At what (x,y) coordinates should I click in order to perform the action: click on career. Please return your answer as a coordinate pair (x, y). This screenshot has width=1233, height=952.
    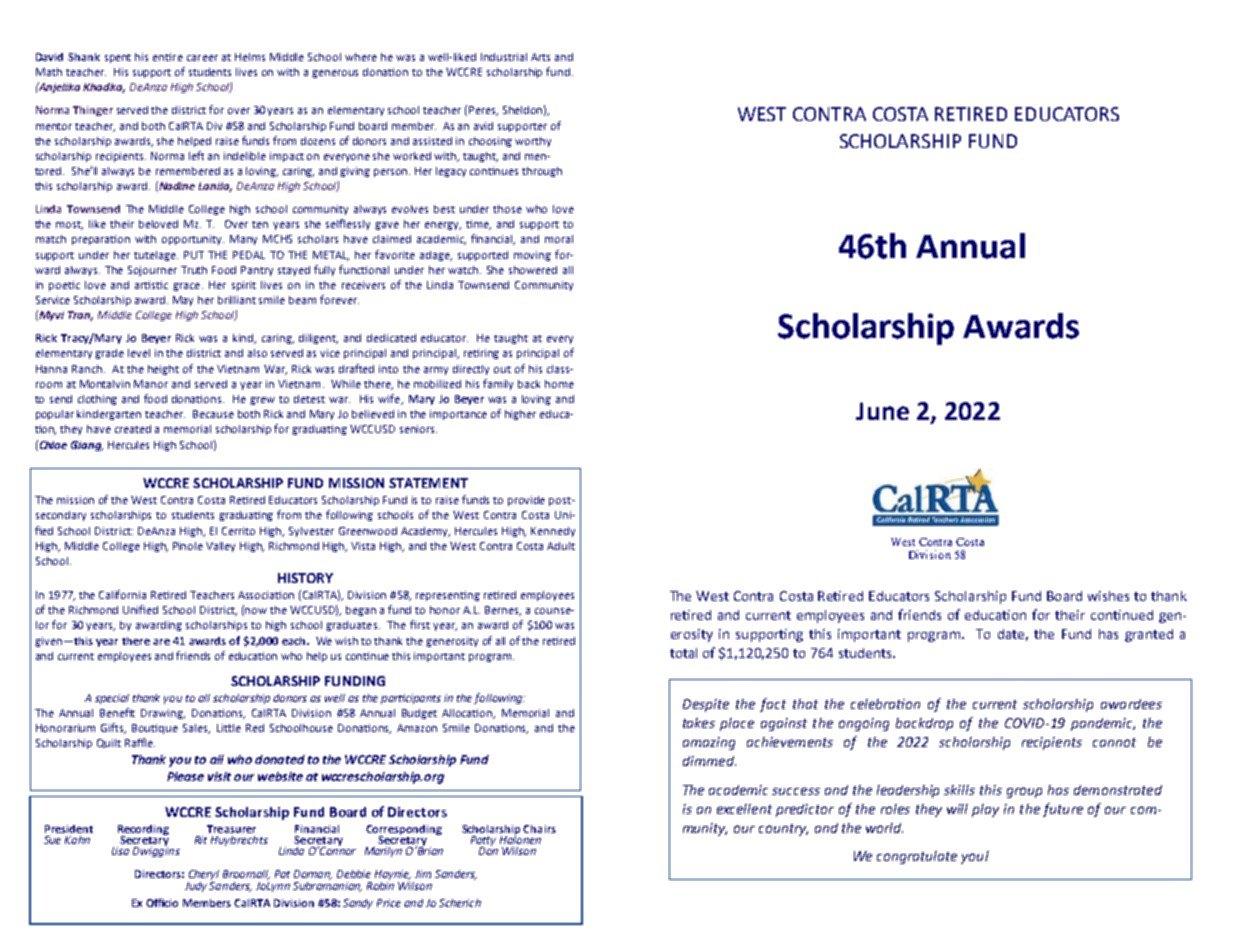
    Looking at the image, I should click on (202, 58).
